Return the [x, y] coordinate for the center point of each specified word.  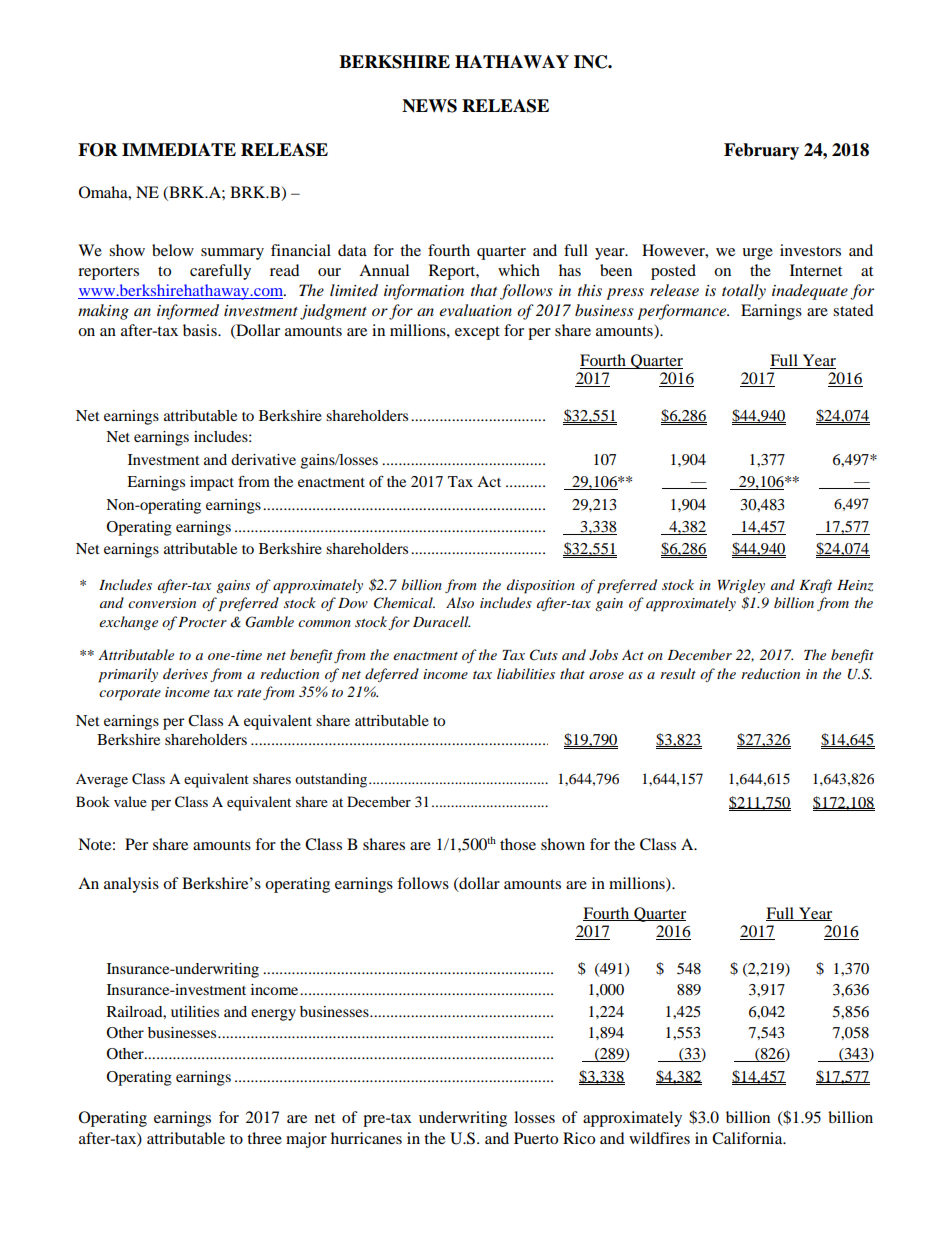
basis [201, 330]
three [264, 1138]
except [477, 333]
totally [744, 292]
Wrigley [741, 586]
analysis [131, 885]
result [678, 673]
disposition [541, 586]
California [748, 1138]
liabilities [526, 673]
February [761, 151]
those [518, 844]
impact [212, 483]
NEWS [429, 106]
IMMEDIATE [179, 149]
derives [185, 673]
